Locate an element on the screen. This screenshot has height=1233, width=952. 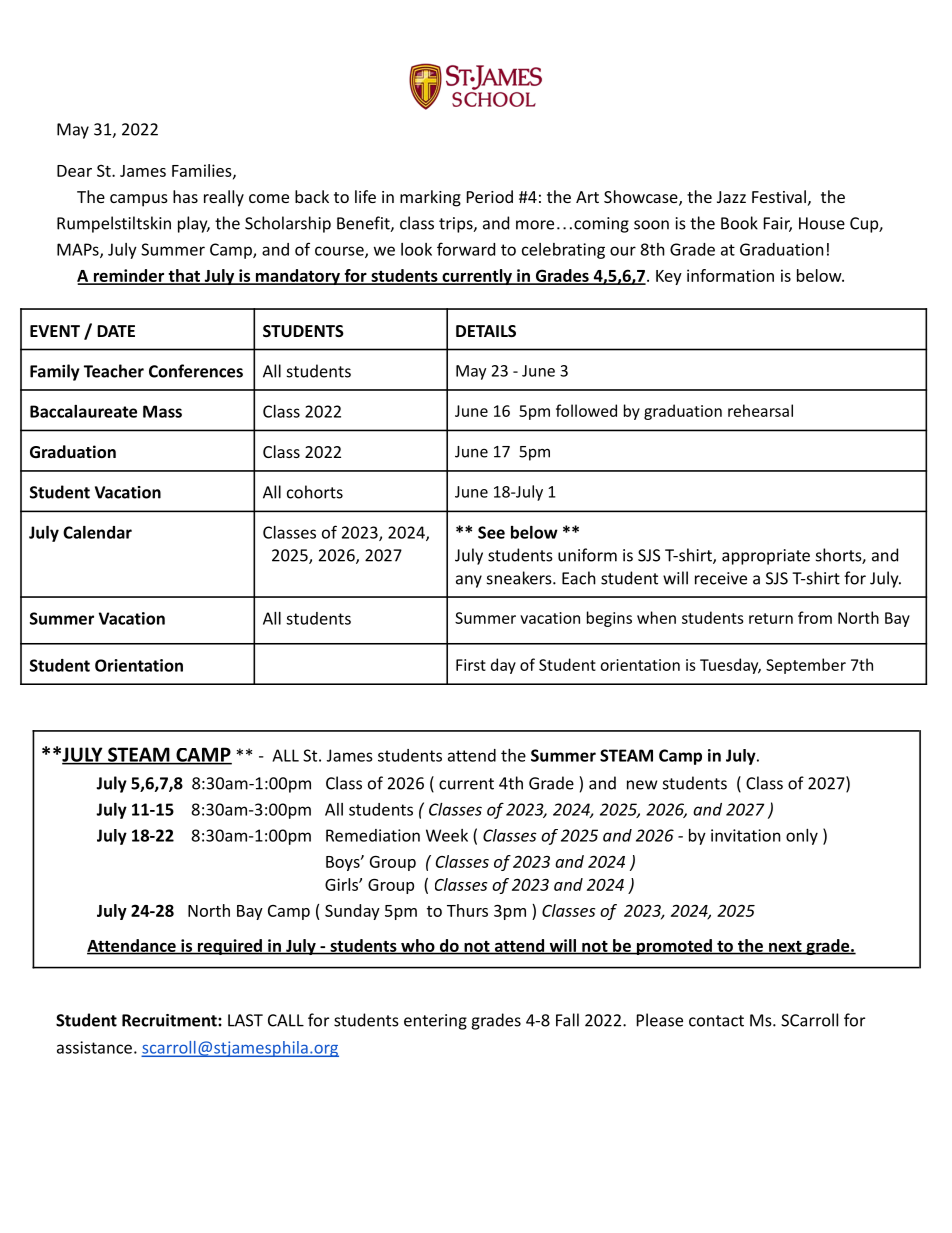
marking is located at coordinates (430, 198).
